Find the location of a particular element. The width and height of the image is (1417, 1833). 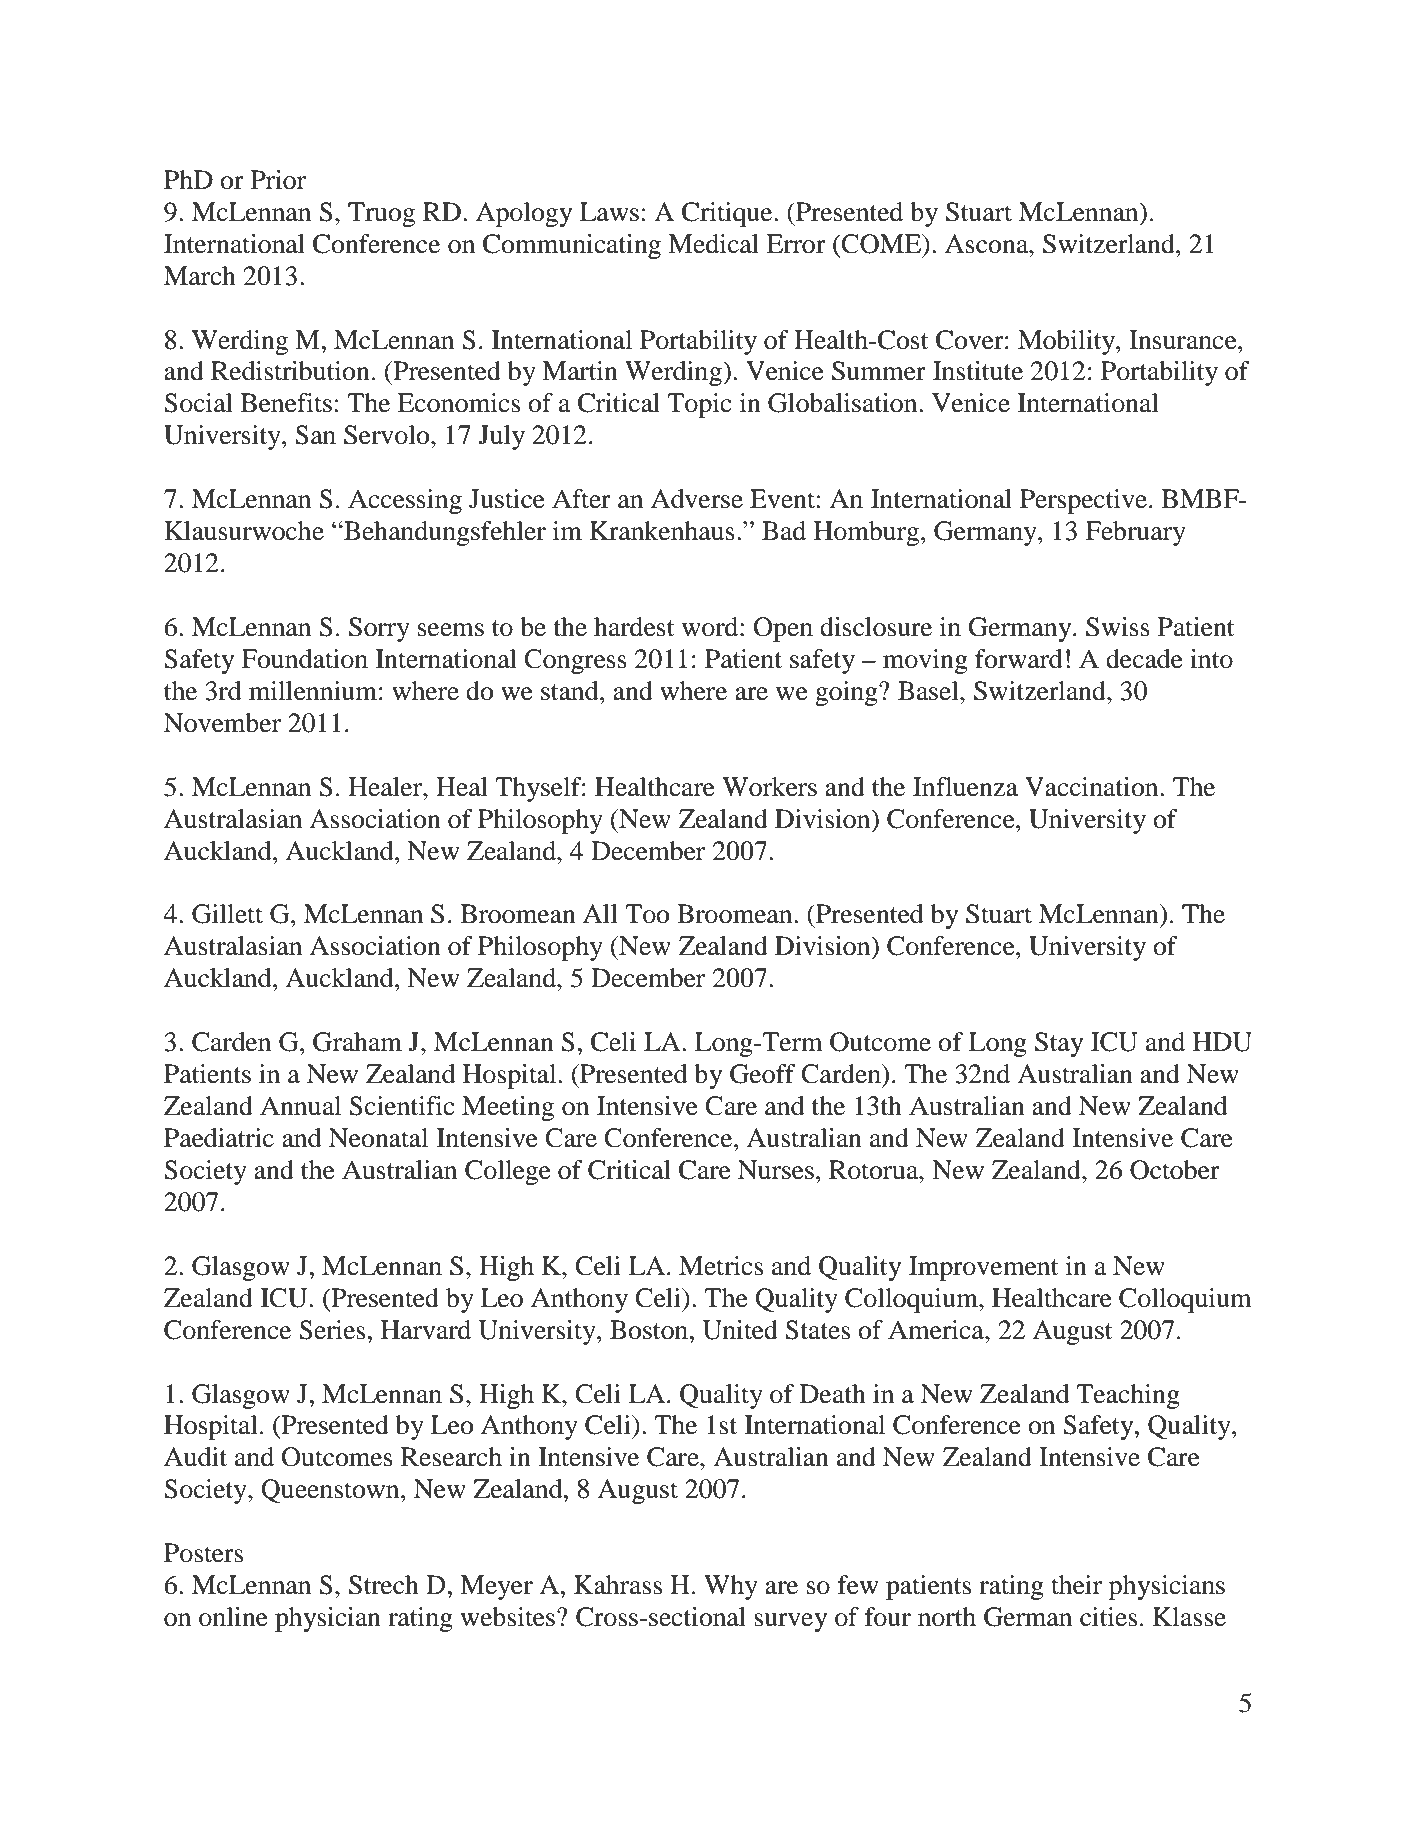

online is located at coordinates (233, 1617).
